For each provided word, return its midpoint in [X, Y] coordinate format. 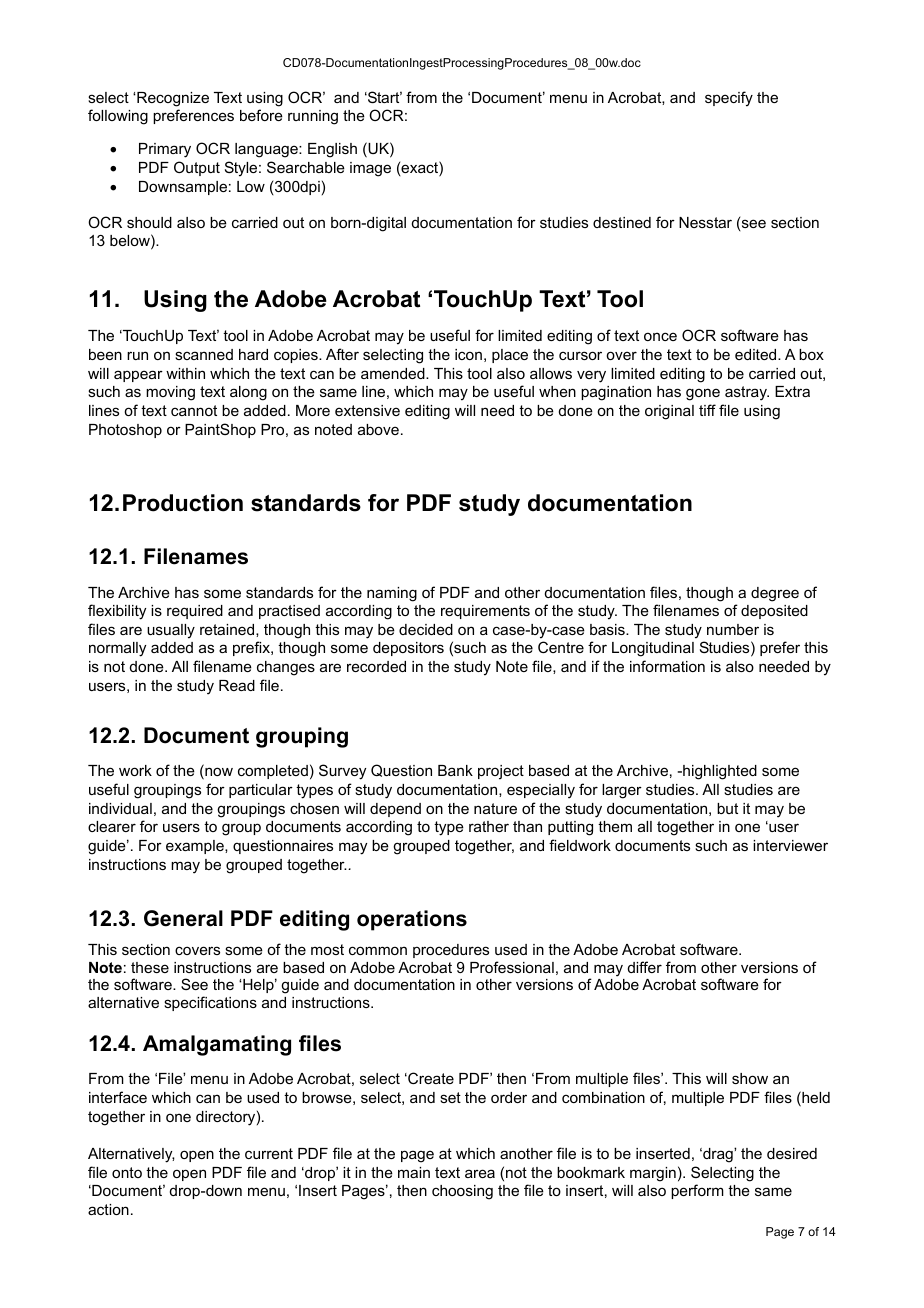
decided [426, 629]
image [370, 169]
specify [729, 99]
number [733, 629]
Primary [165, 150]
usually [171, 631]
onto [127, 1172]
